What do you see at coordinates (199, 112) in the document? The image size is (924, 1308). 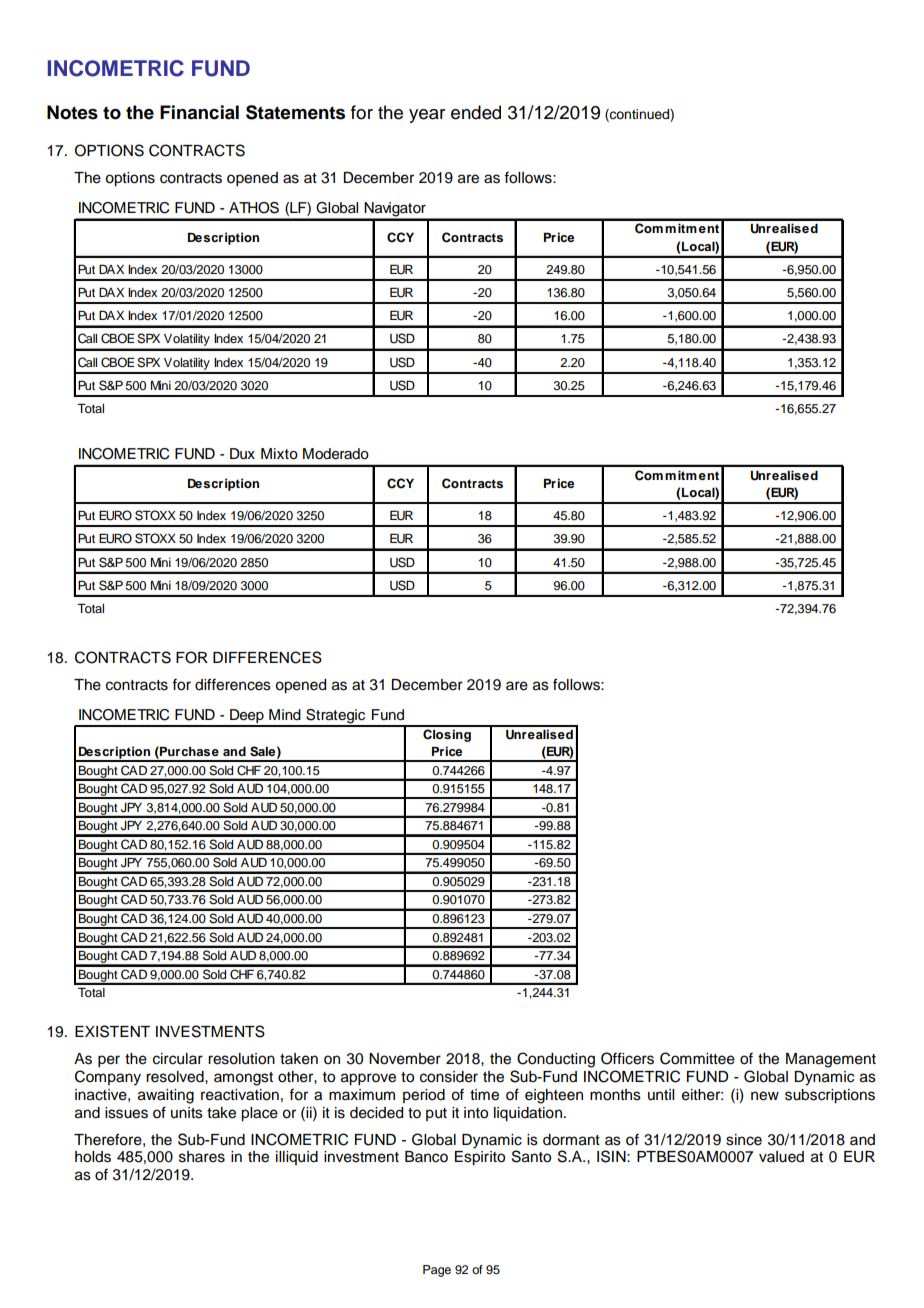 I see `Financial` at bounding box center [199, 112].
